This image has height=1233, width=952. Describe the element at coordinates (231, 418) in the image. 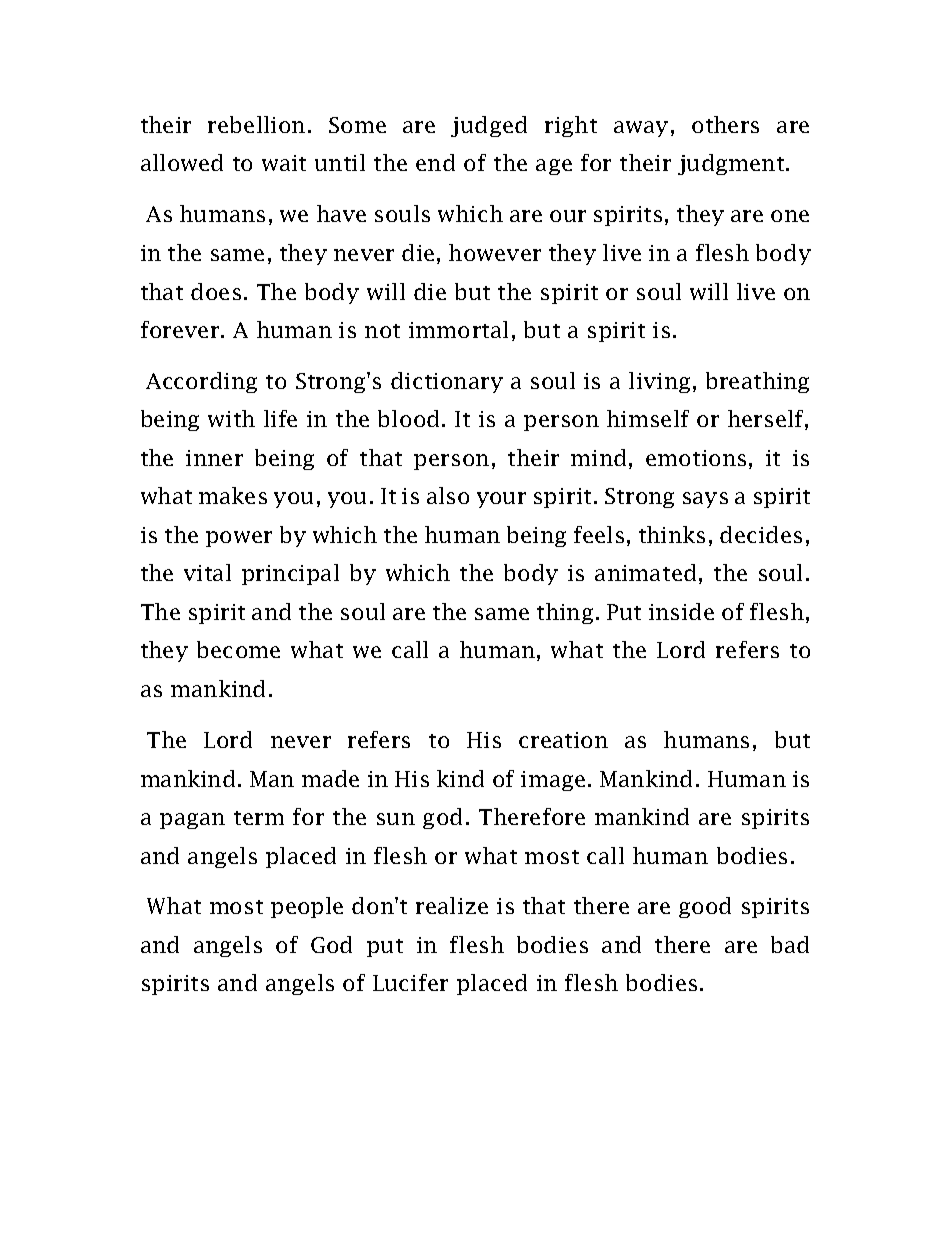

I see `with` at that location.
